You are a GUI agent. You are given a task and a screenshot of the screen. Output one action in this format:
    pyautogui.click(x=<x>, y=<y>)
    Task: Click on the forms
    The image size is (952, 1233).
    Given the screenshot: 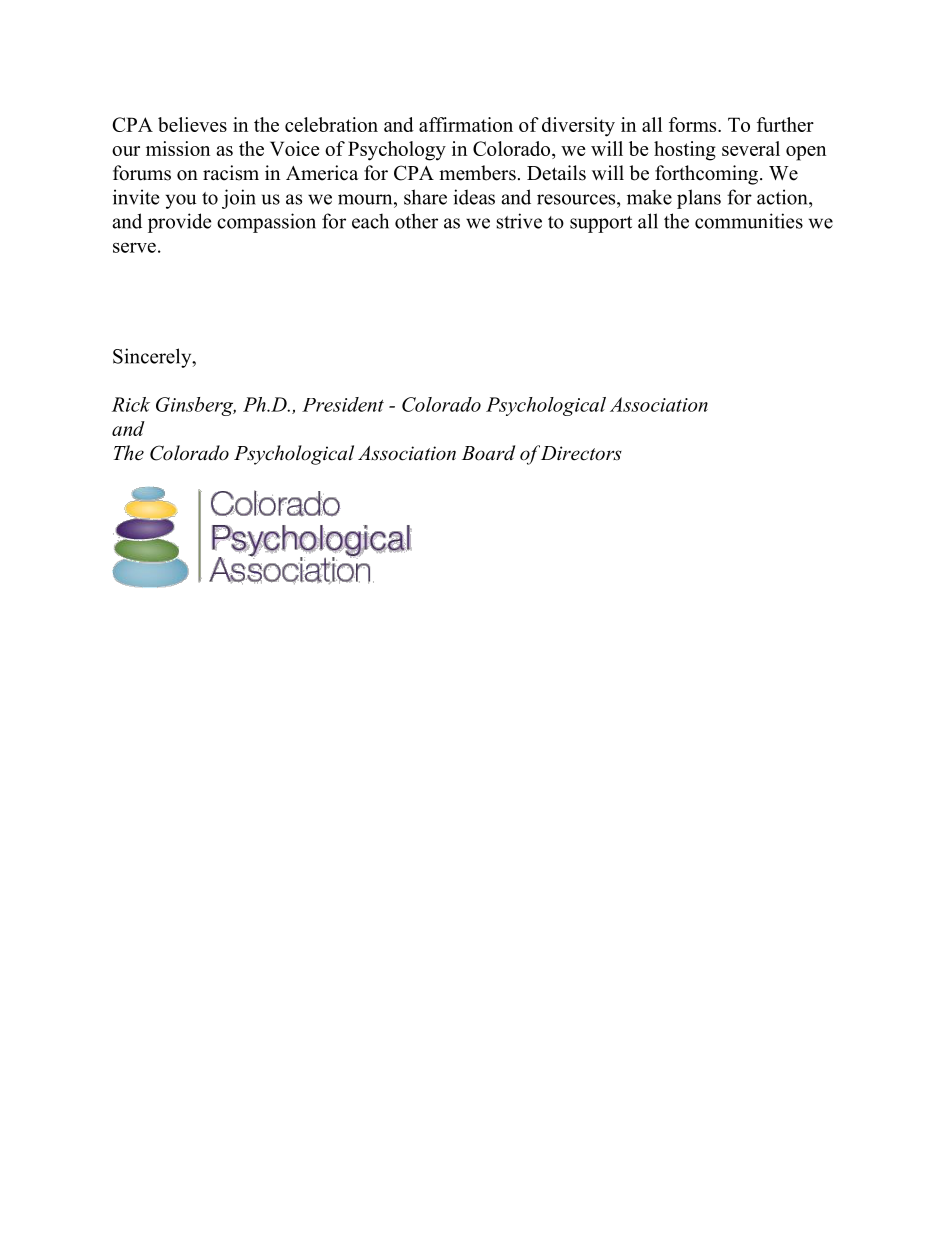 What is the action you would take?
    pyautogui.click(x=694, y=124)
